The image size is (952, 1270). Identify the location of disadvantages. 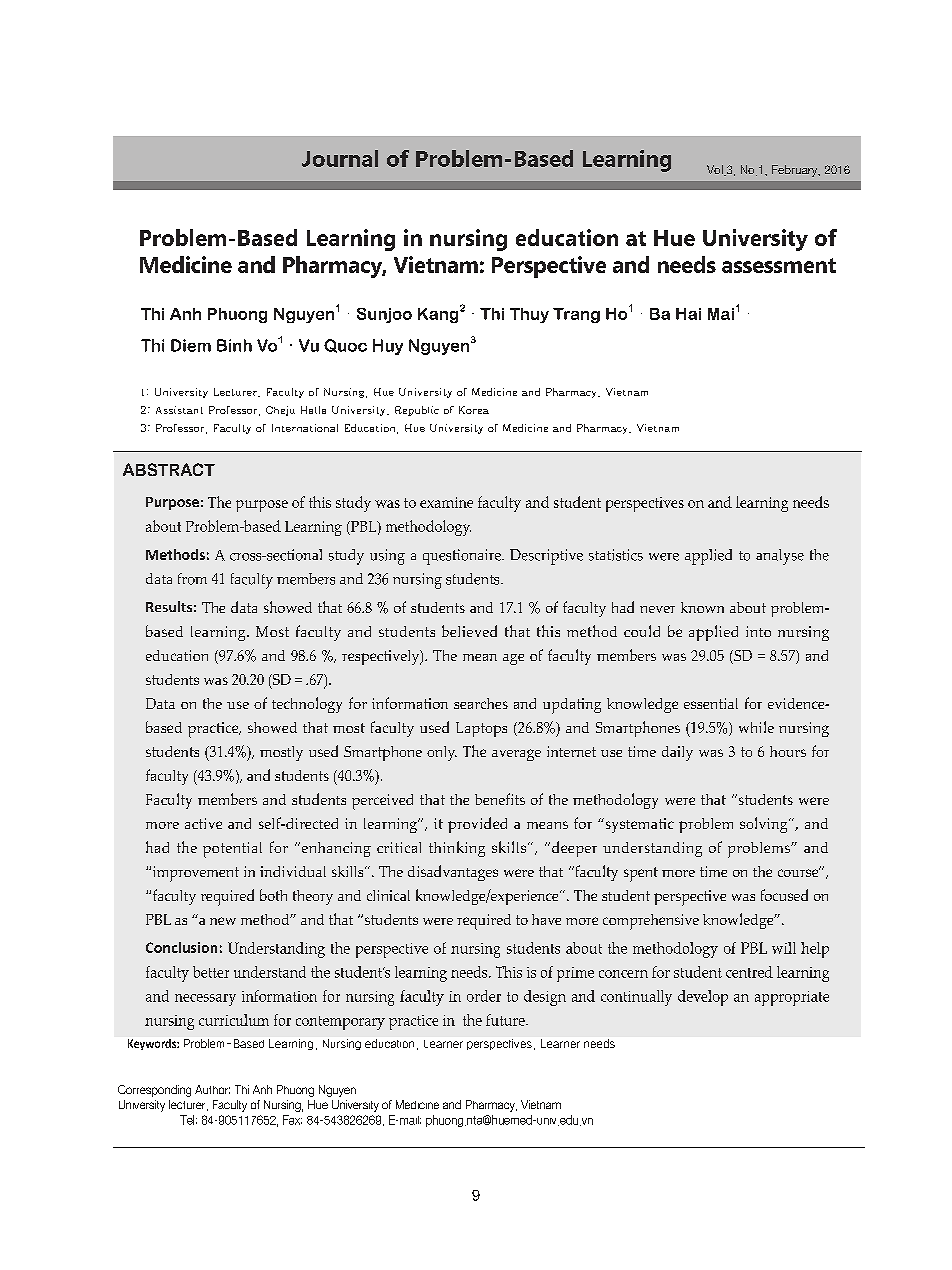
(453, 873).
